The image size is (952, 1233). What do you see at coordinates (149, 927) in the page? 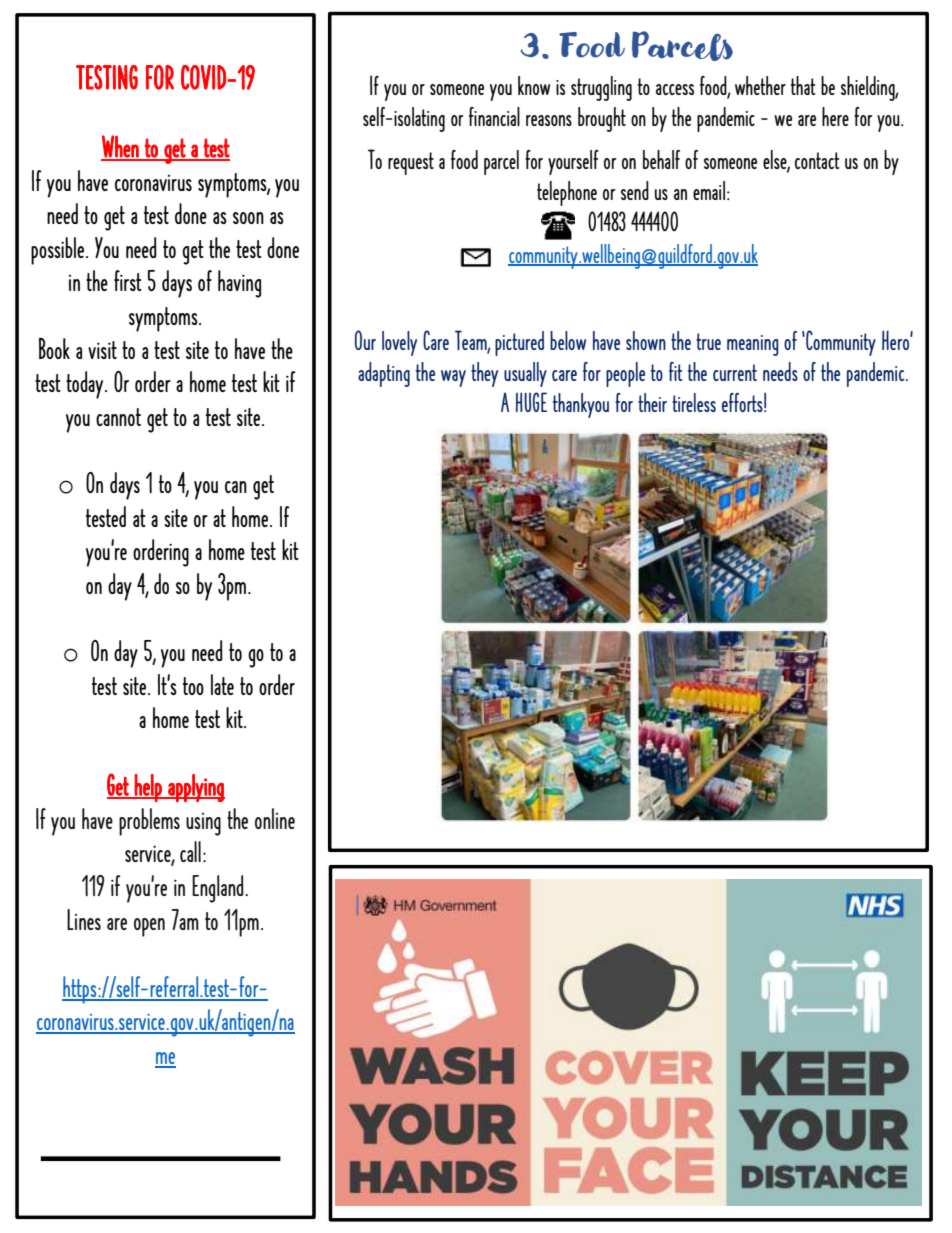
I see `open` at bounding box center [149, 927].
